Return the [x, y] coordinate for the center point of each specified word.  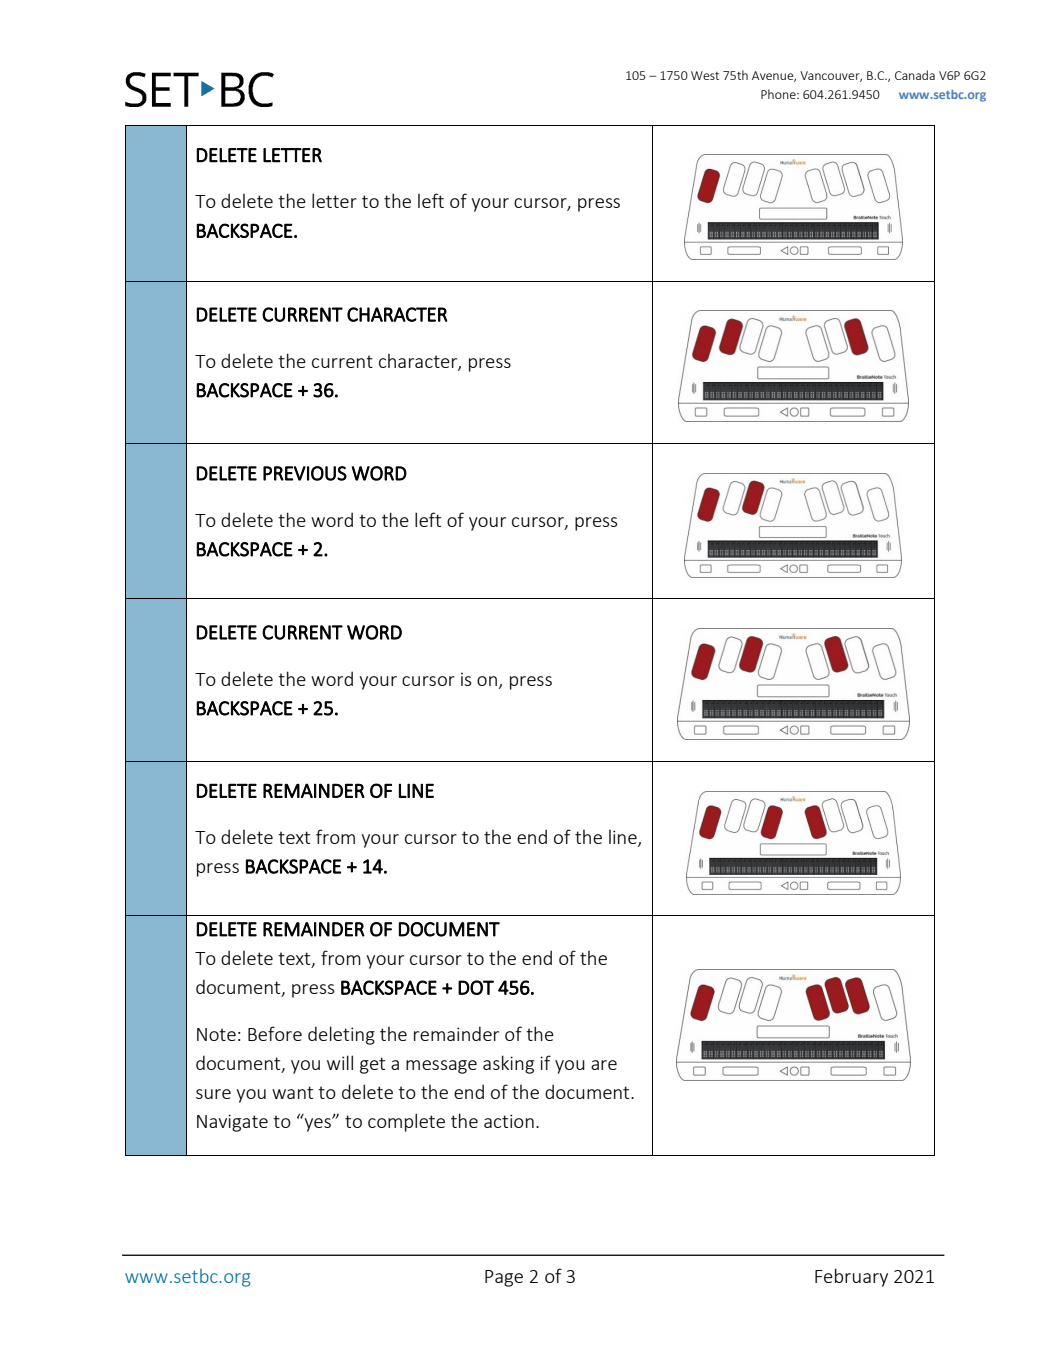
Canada [915, 75]
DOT [476, 987]
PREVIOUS [305, 473]
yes [317, 1124]
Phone [779, 94]
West [705, 75]
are [604, 1065]
